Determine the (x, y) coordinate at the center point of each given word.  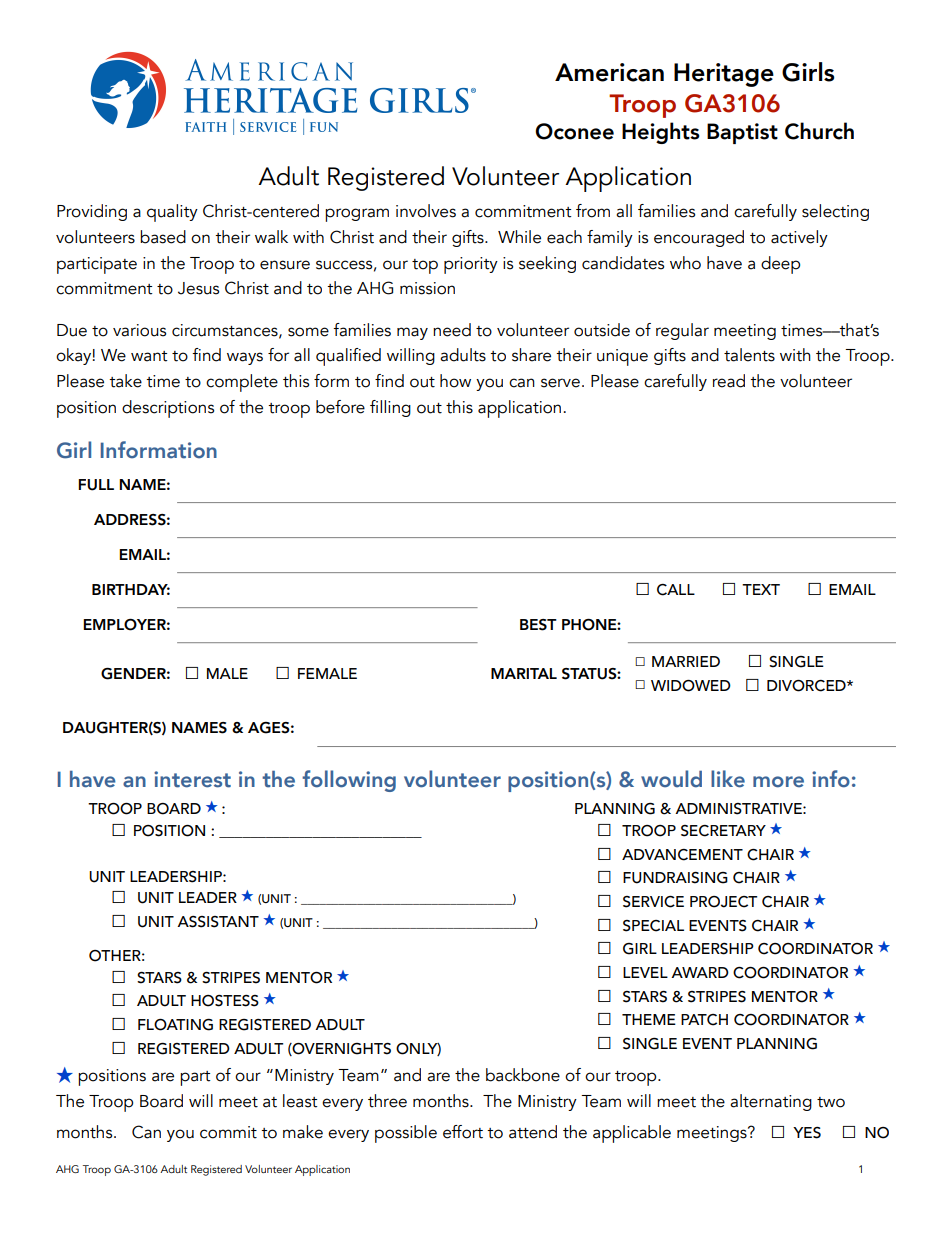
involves (426, 211)
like (728, 779)
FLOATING (175, 1024)
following (349, 781)
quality (172, 213)
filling (390, 408)
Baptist (742, 133)
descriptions (168, 409)
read (729, 381)
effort (463, 1132)
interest (192, 779)
